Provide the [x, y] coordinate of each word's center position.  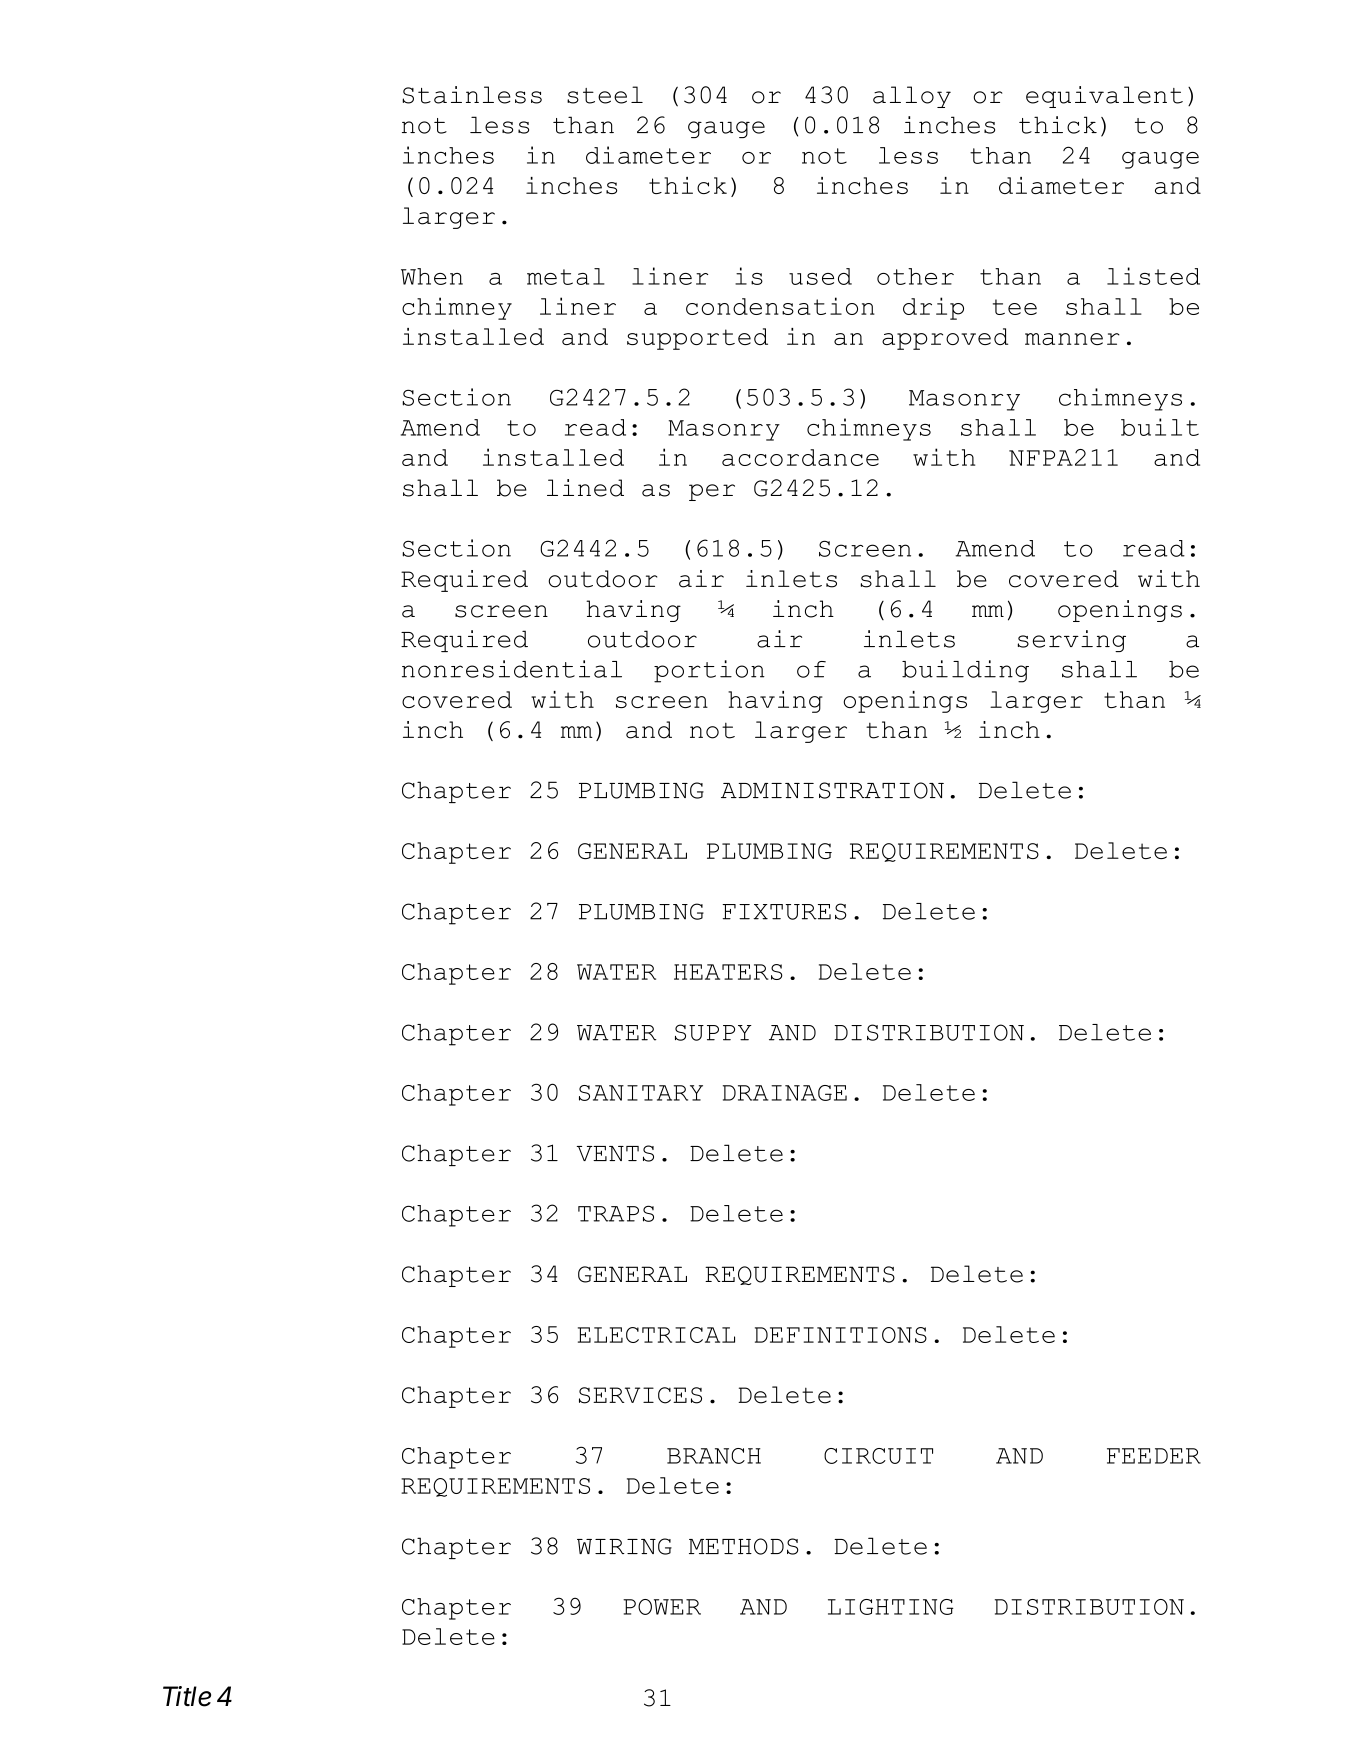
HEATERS [728, 972]
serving [1072, 641]
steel [605, 95]
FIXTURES [784, 911]
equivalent [1104, 97]
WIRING [624, 1546]
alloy [912, 97]
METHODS [743, 1546]
